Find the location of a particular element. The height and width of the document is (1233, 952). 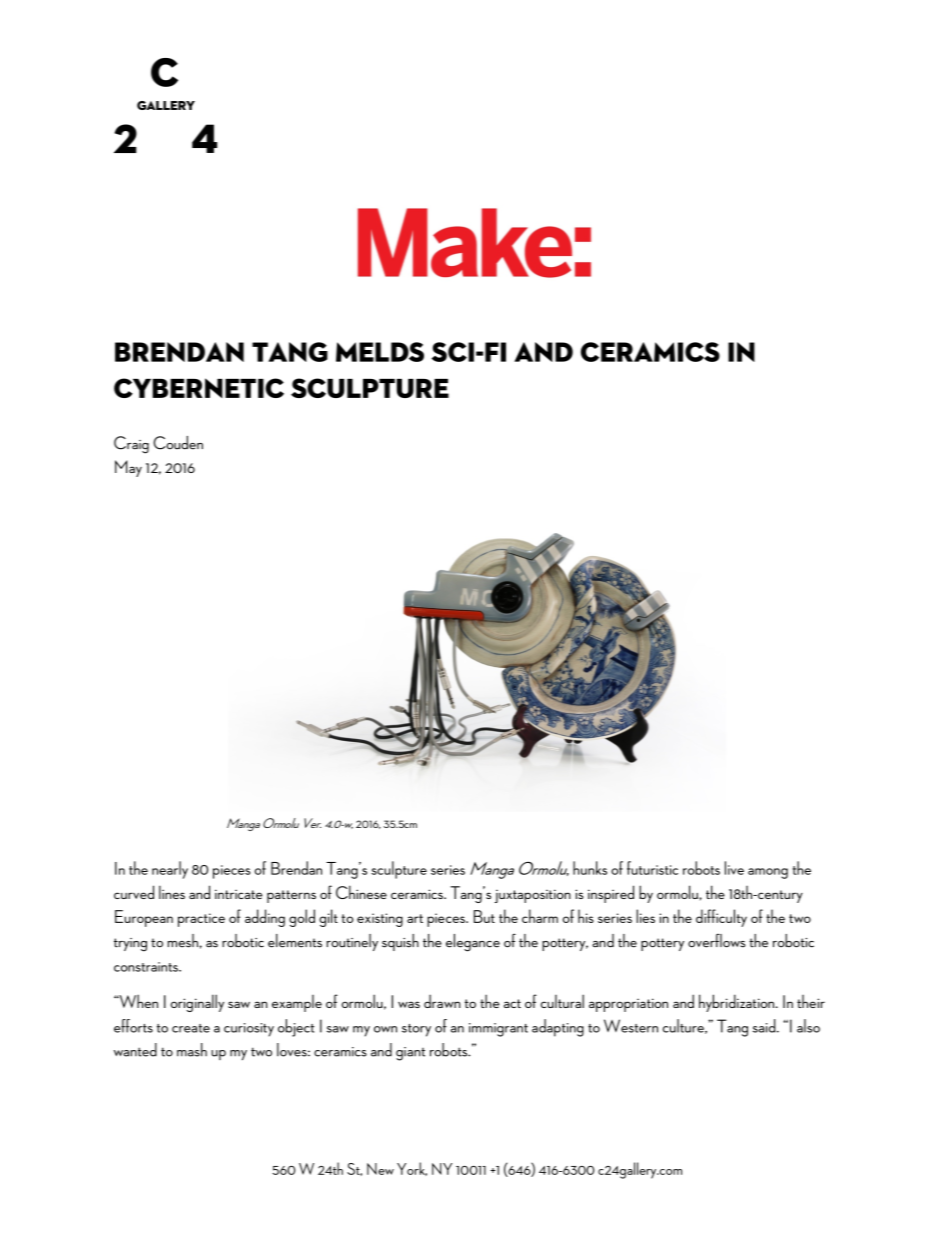

live is located at coordinates (734, 868).
